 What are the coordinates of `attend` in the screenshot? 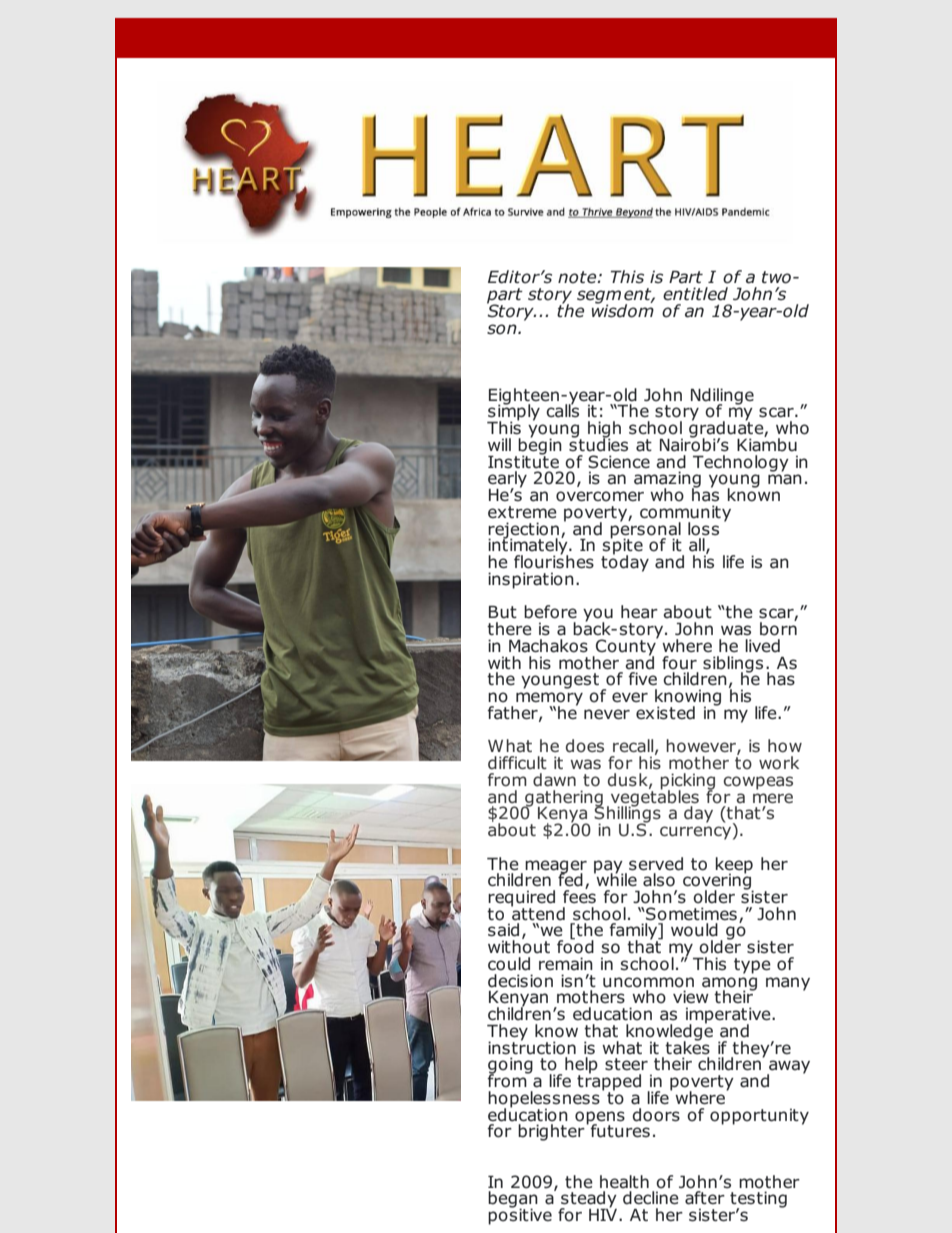 It's located at (538, 912).
